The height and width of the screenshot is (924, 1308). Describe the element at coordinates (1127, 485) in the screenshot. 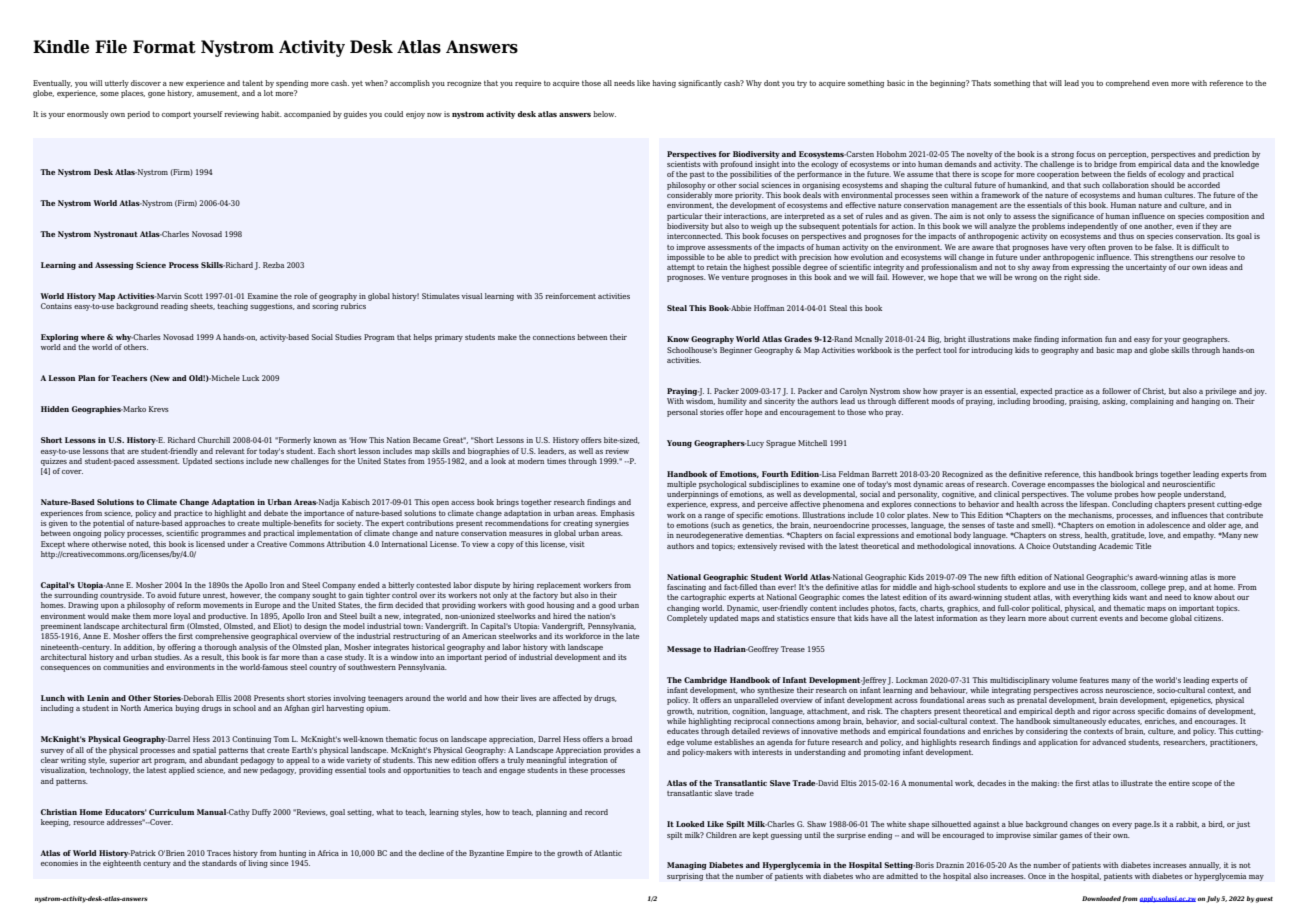

I see `biological` at that location.
